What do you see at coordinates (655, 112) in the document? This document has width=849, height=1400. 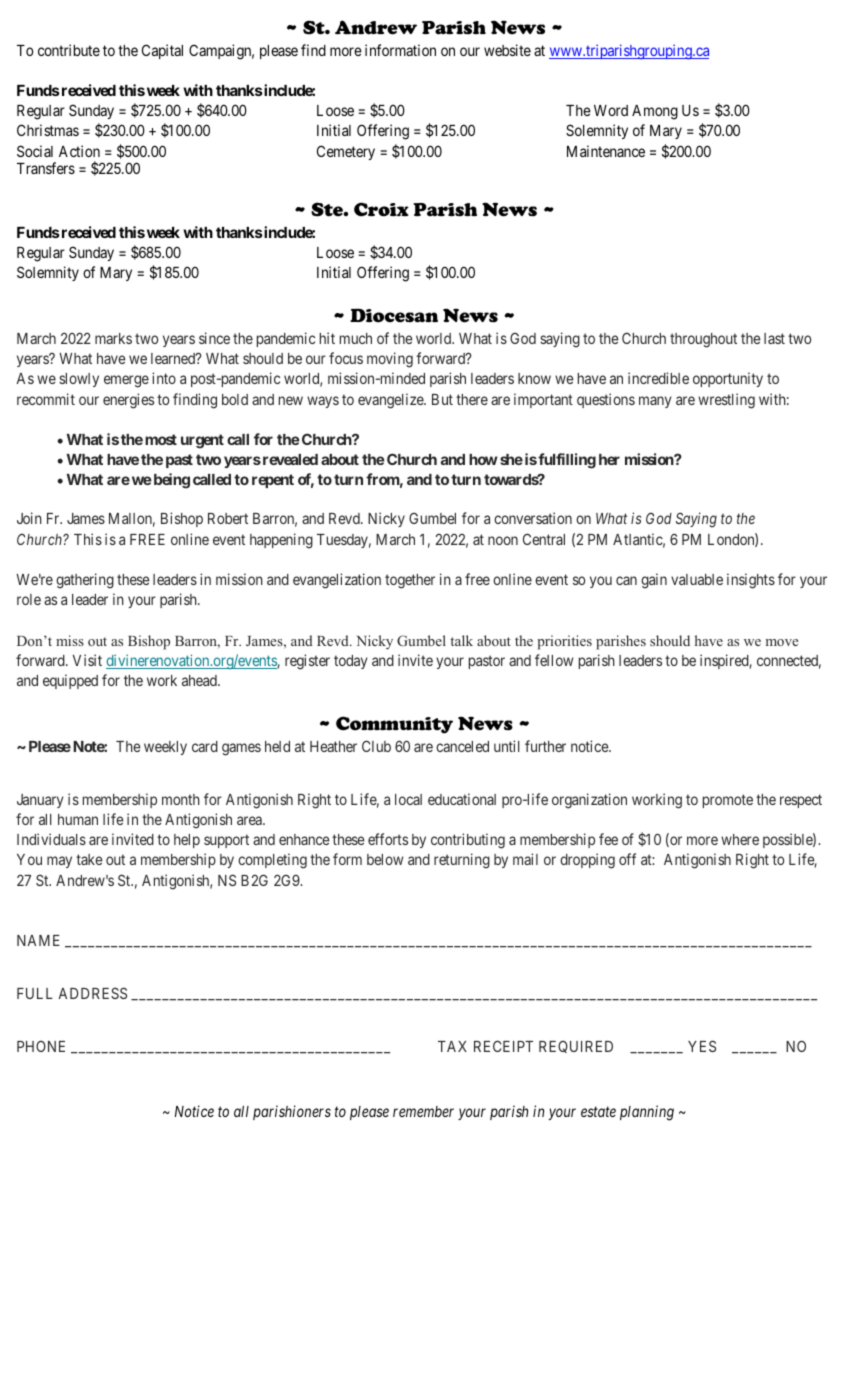 I see `Among` at bounding box center [655, 112].
